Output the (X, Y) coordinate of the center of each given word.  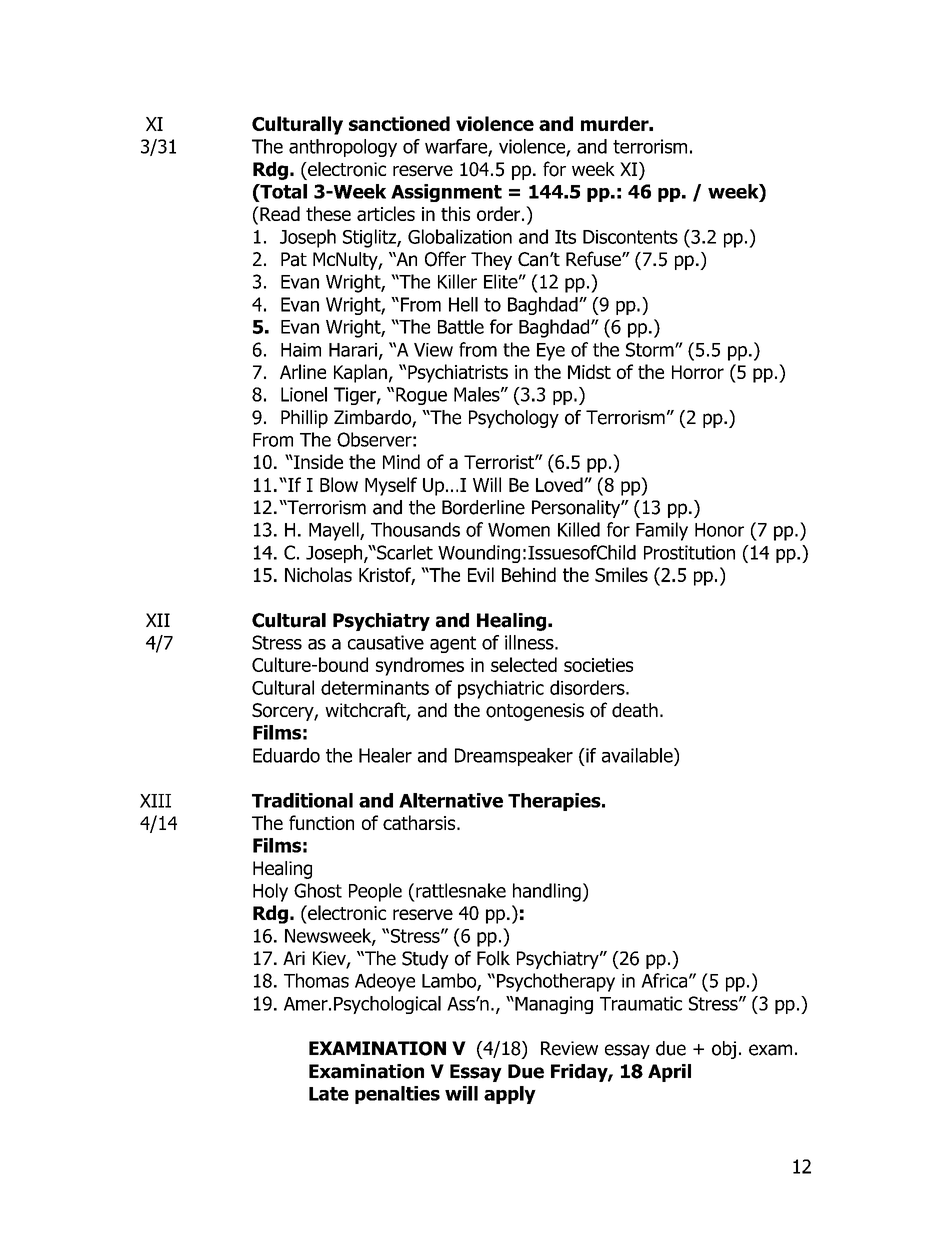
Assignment (446, 193)
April (669, 1073)
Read (279, 213)
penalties (397, 1095)
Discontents (630, 237)
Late (329, 1094)
